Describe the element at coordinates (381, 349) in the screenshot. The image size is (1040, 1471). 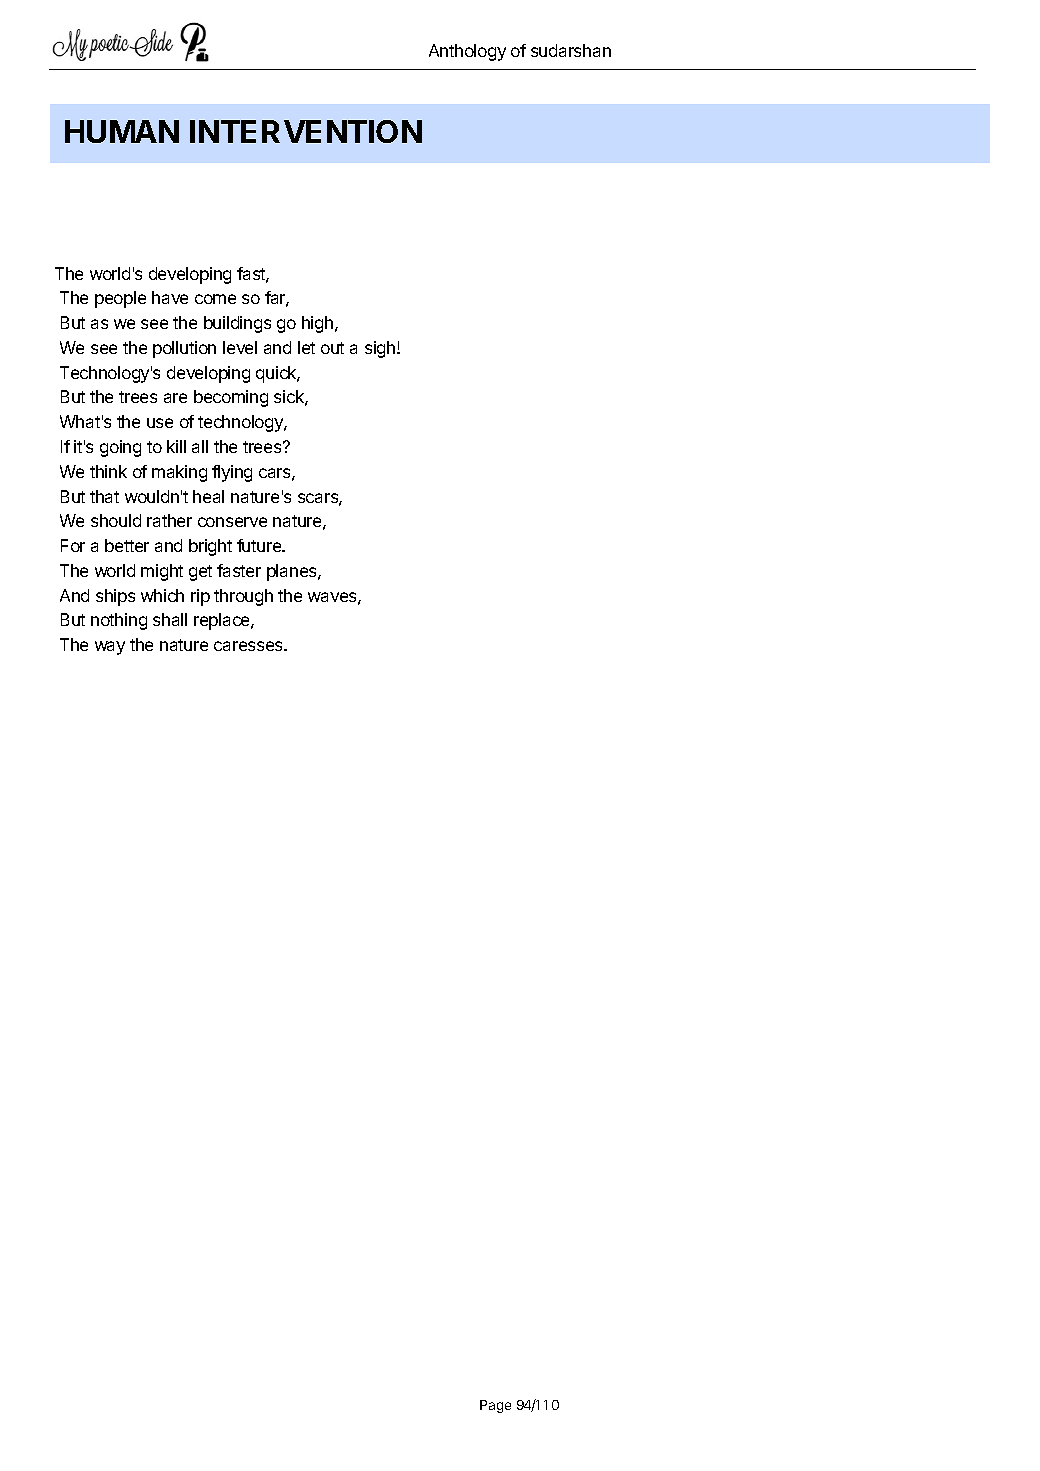
I see `sigh` at that location.
